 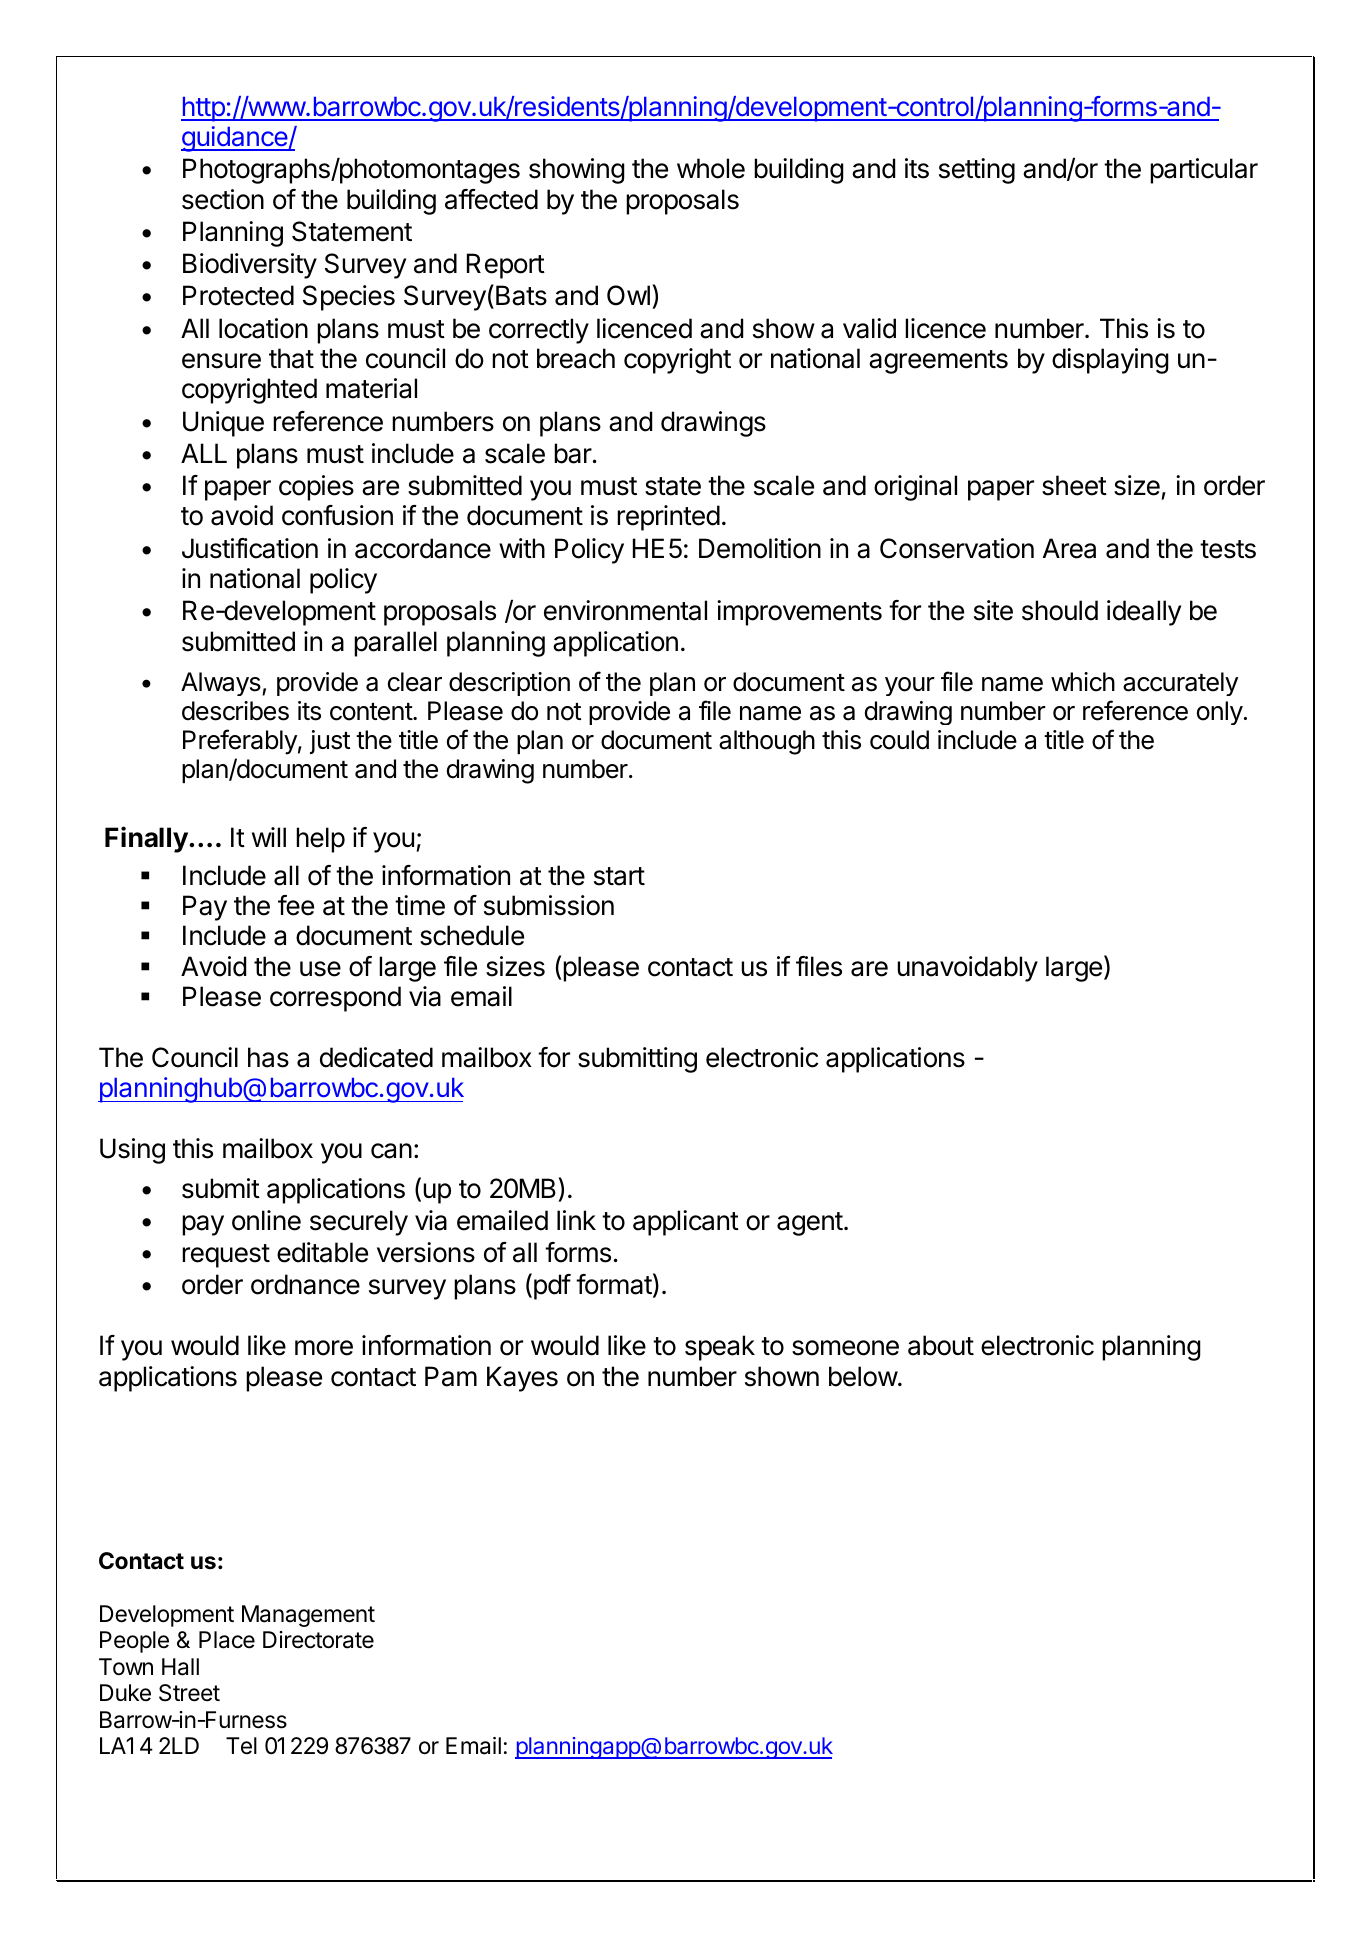 I want to click on describes, so click(x=235, y=711).
